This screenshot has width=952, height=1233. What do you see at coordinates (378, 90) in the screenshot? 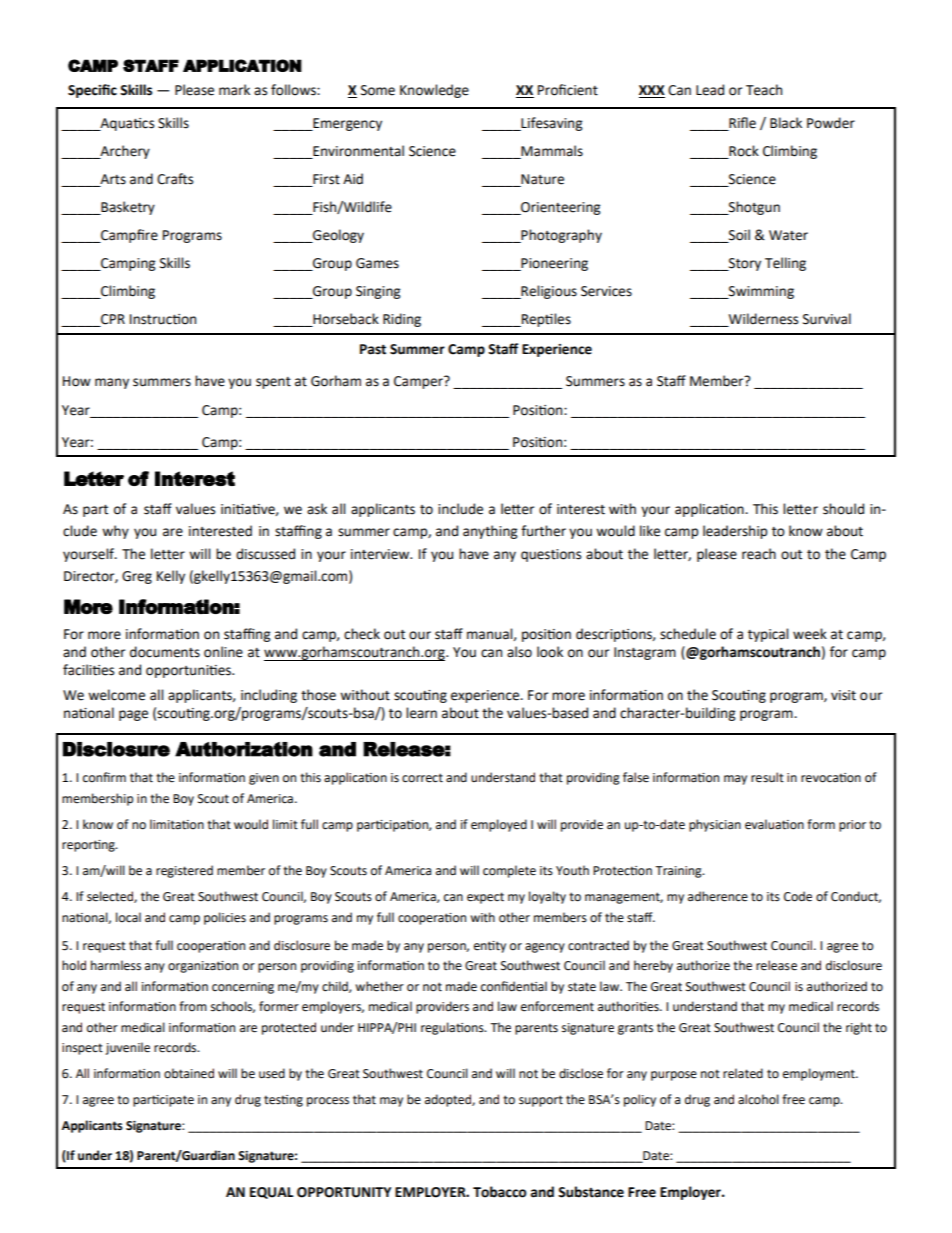
I see `Some` at bounding box center [378, 90].
